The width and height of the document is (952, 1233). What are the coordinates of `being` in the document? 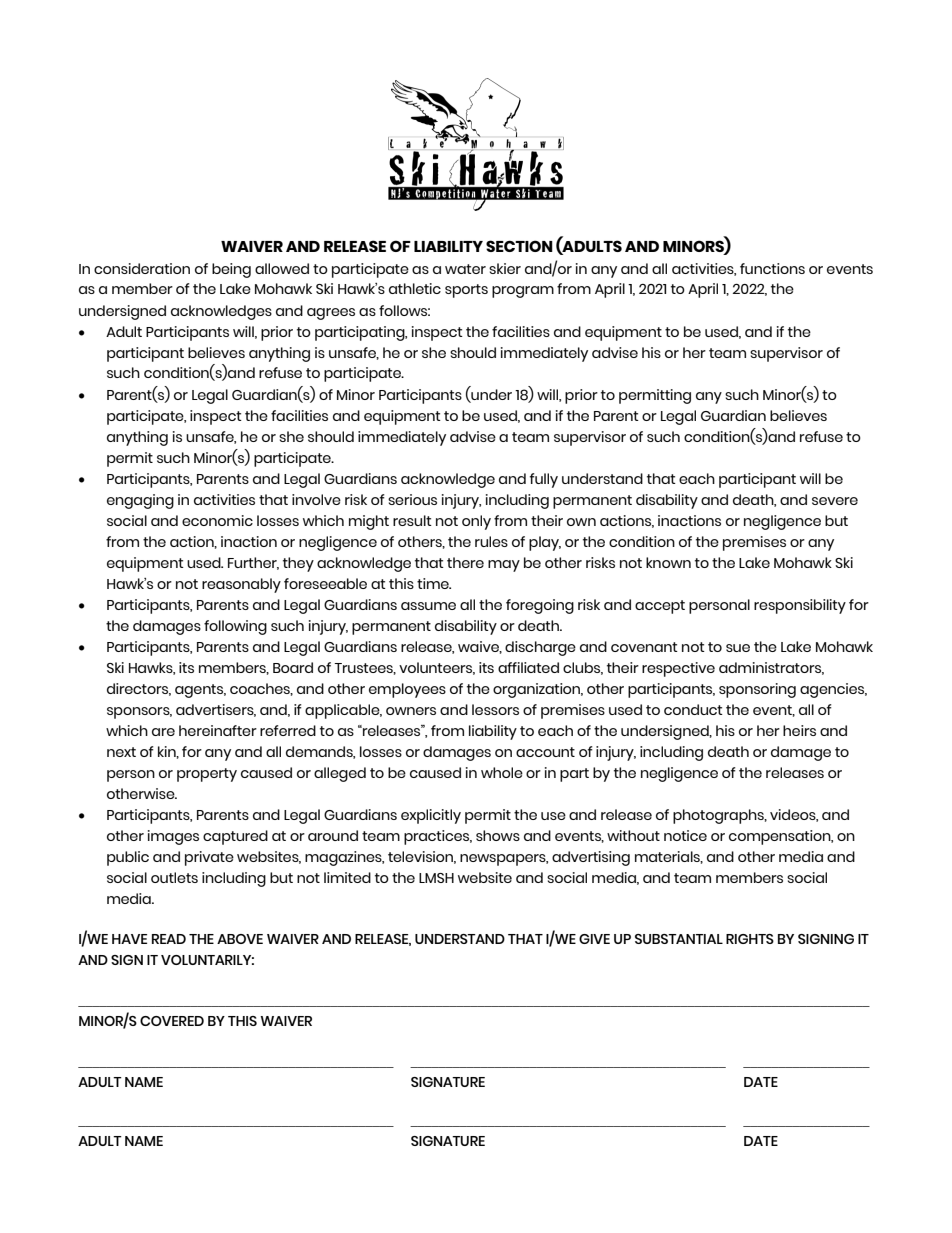 It's located at (231, 270).
